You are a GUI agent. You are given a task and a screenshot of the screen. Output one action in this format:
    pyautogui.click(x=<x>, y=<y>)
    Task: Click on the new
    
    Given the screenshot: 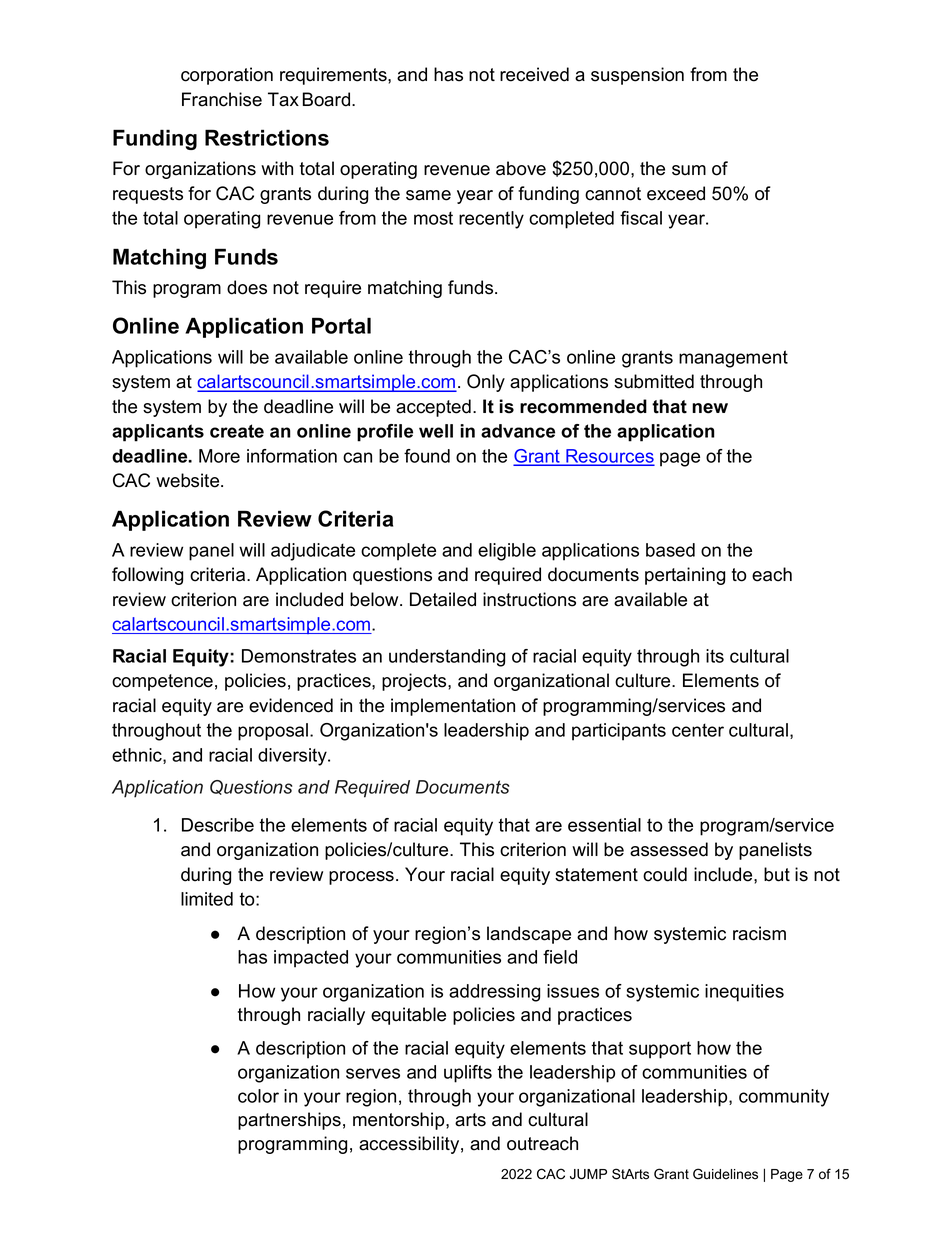 What is the action you would take?
    pyautogui.click(x=710, y=408)
